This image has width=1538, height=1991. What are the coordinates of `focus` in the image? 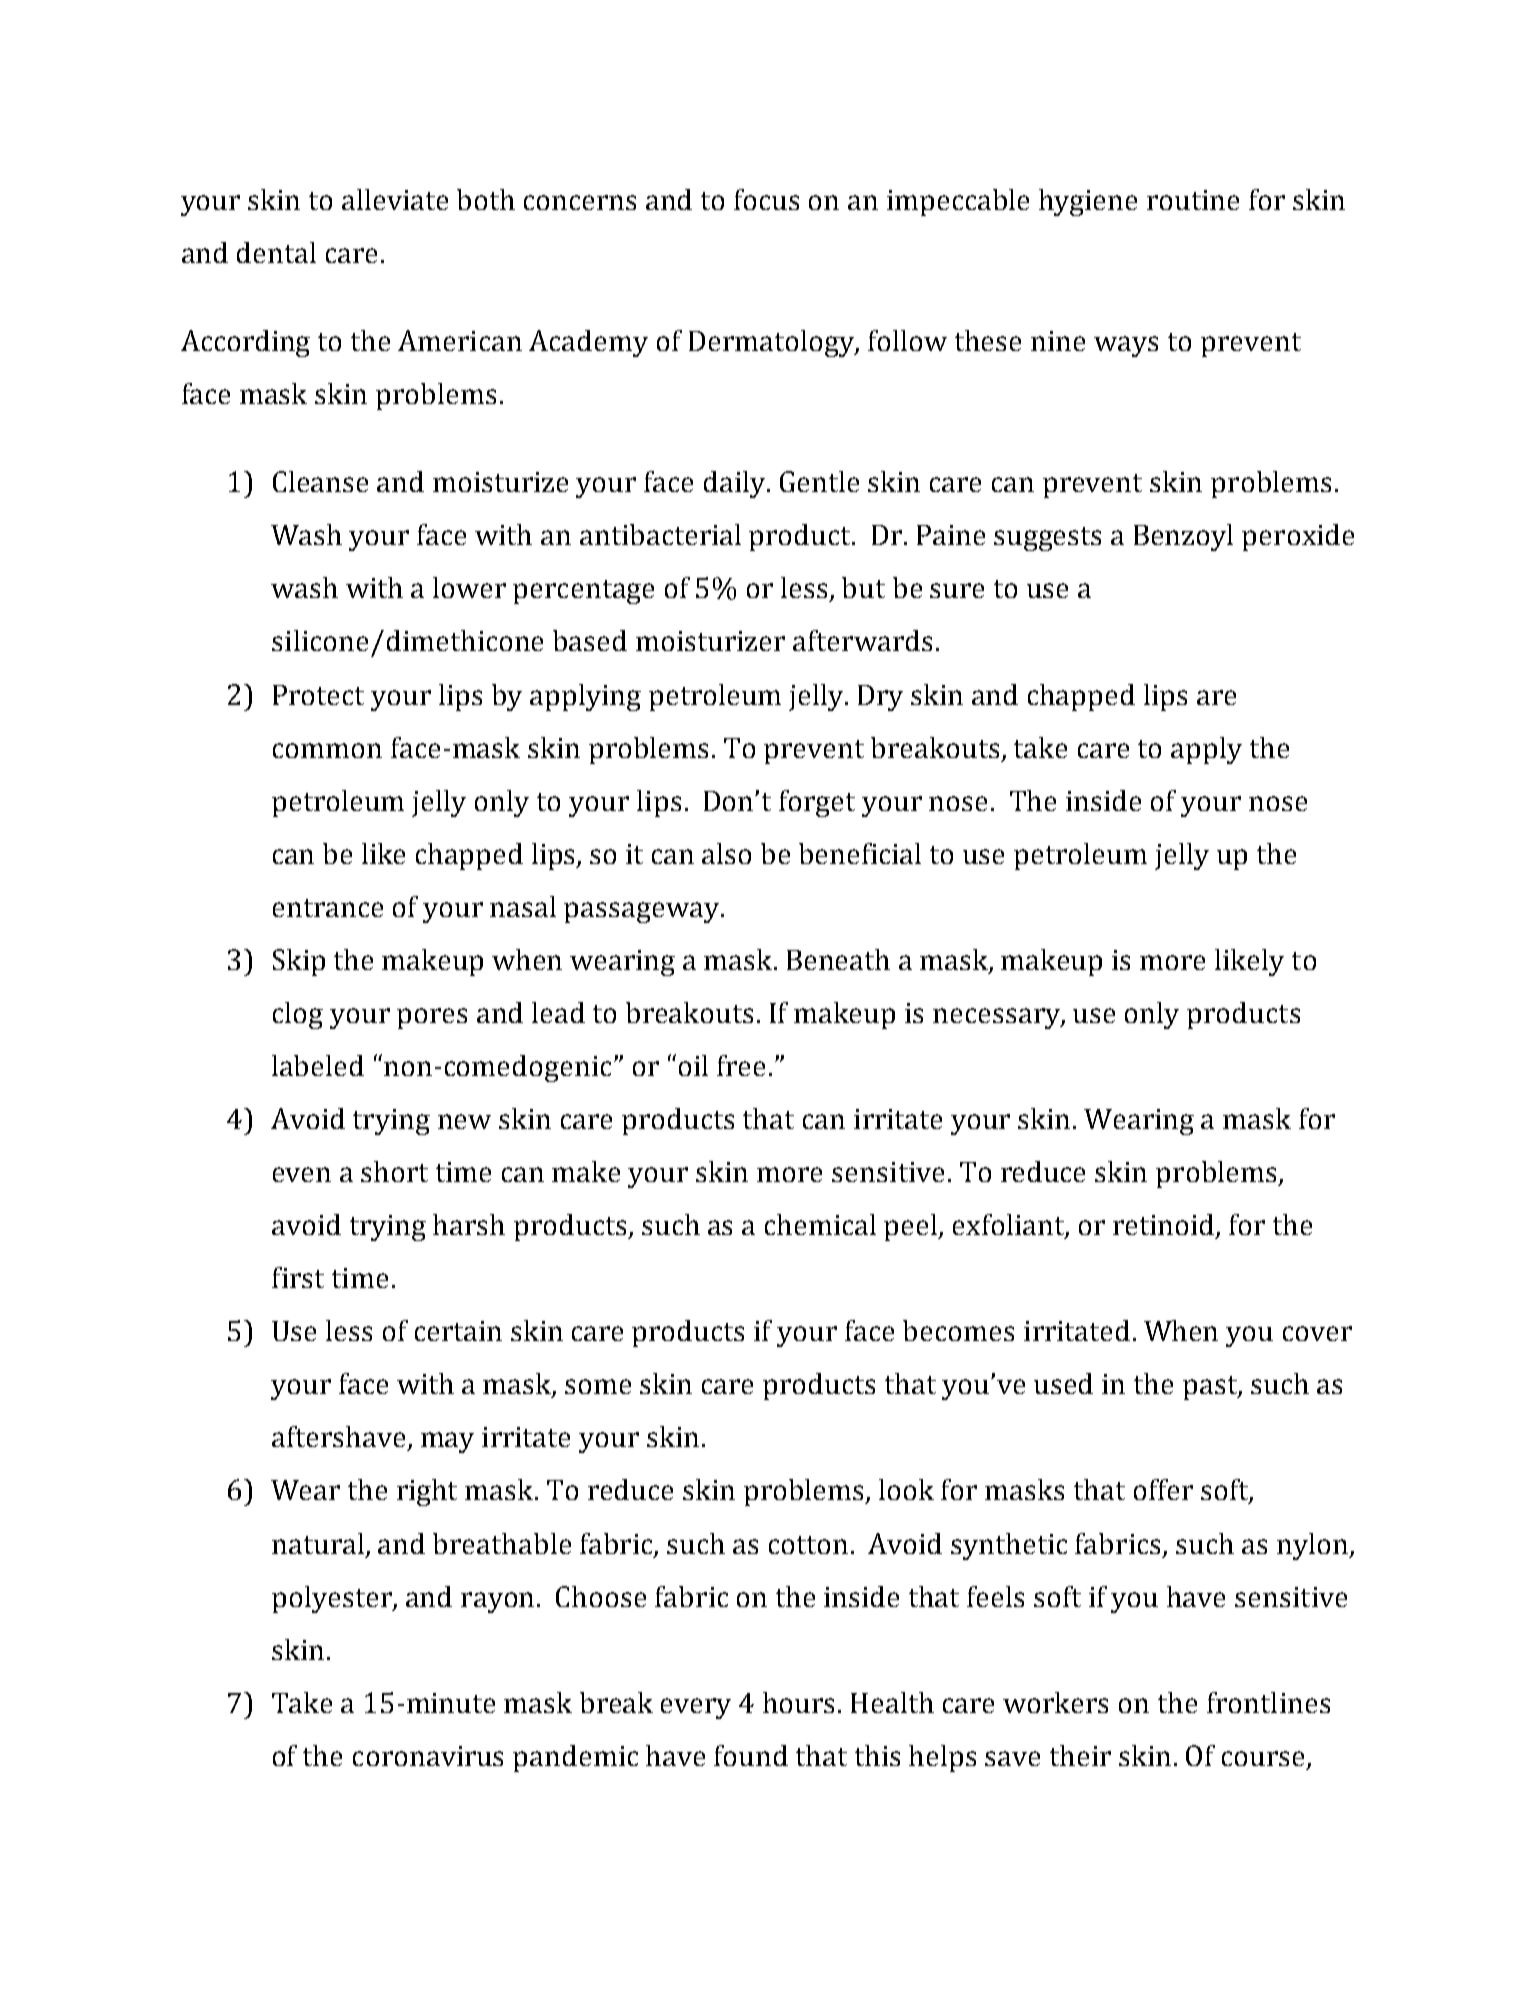 It's located at (766, 199).
